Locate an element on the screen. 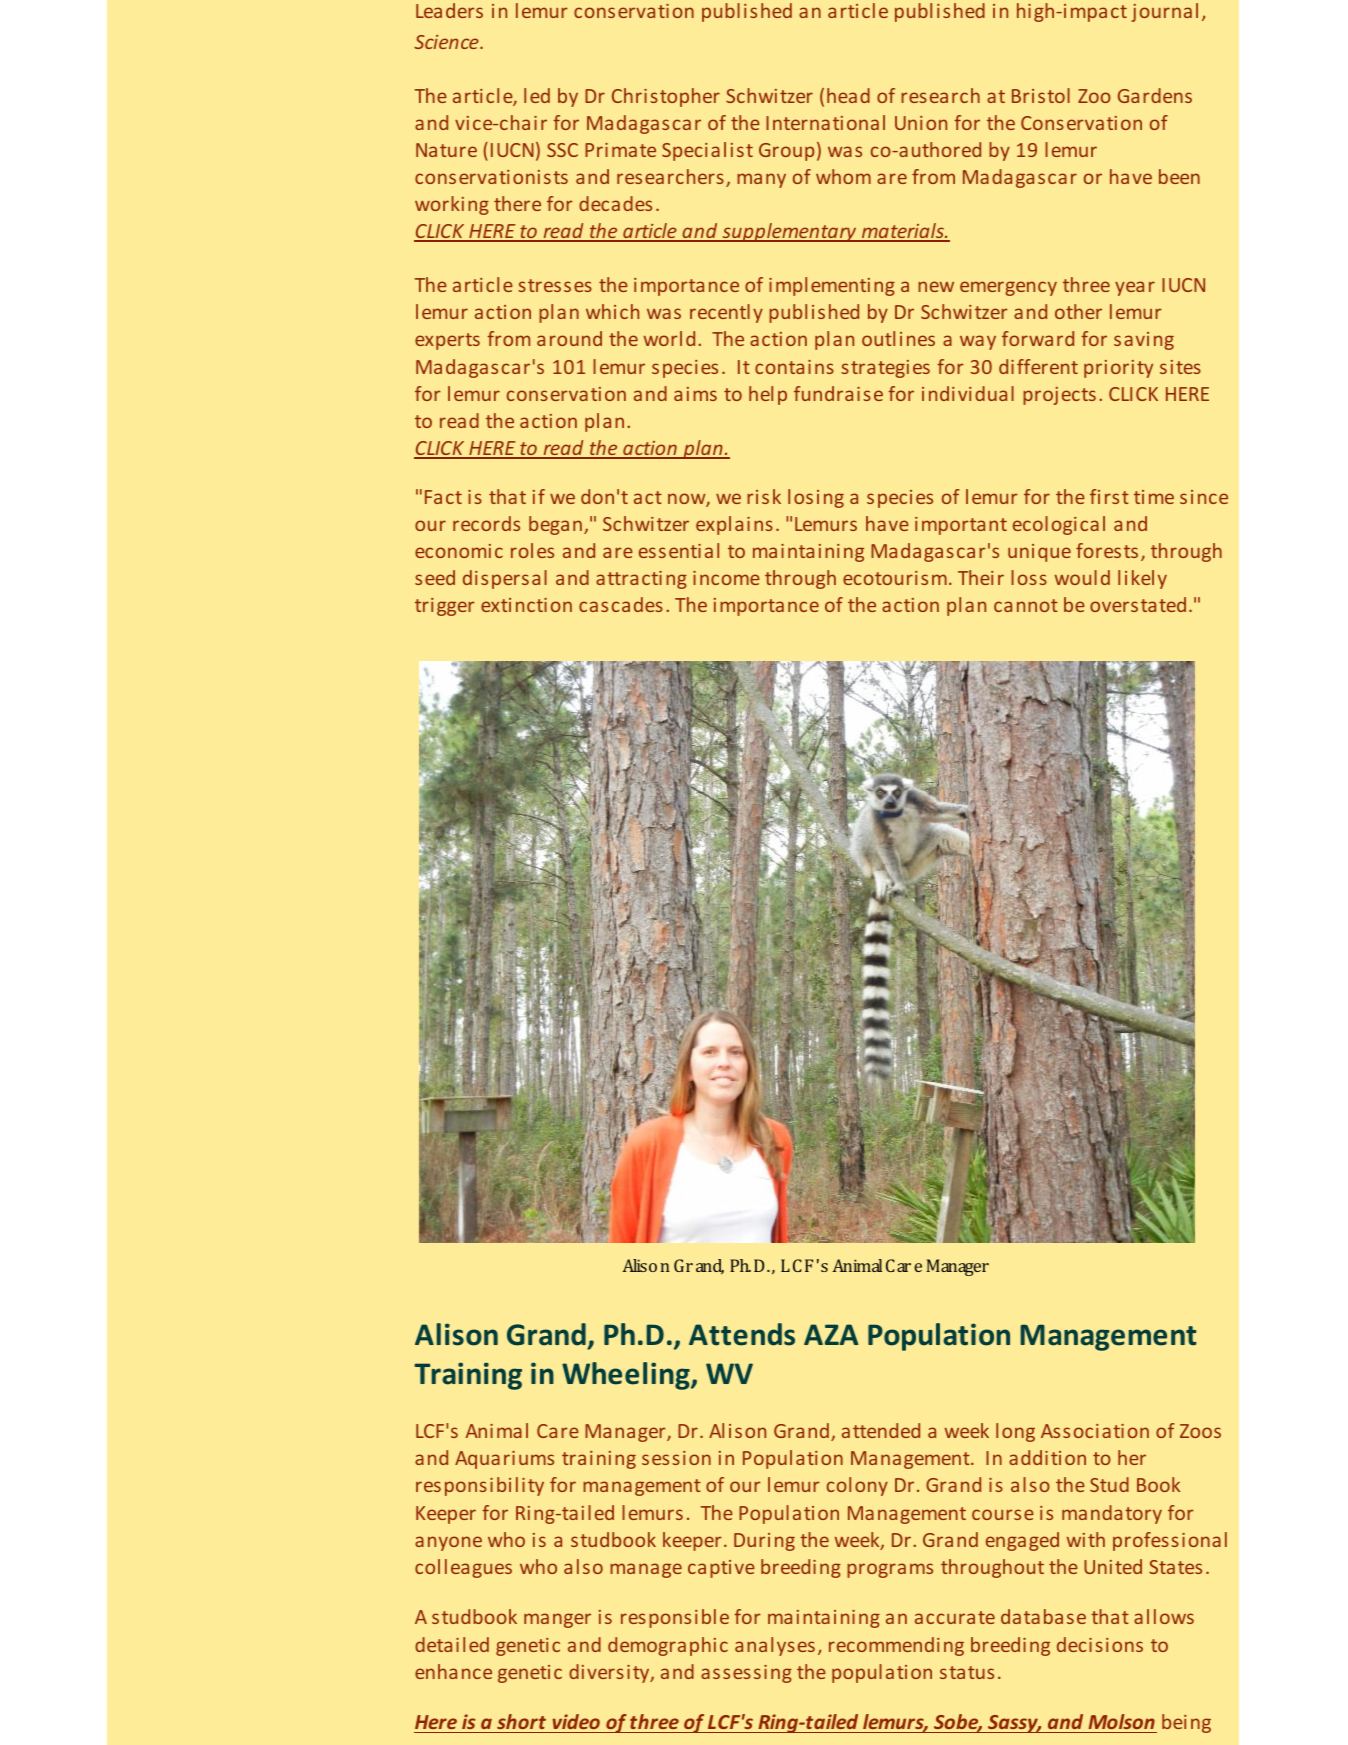 This screenshot has width=1348, height=1745. short is located at coordinates (522, 1723).
